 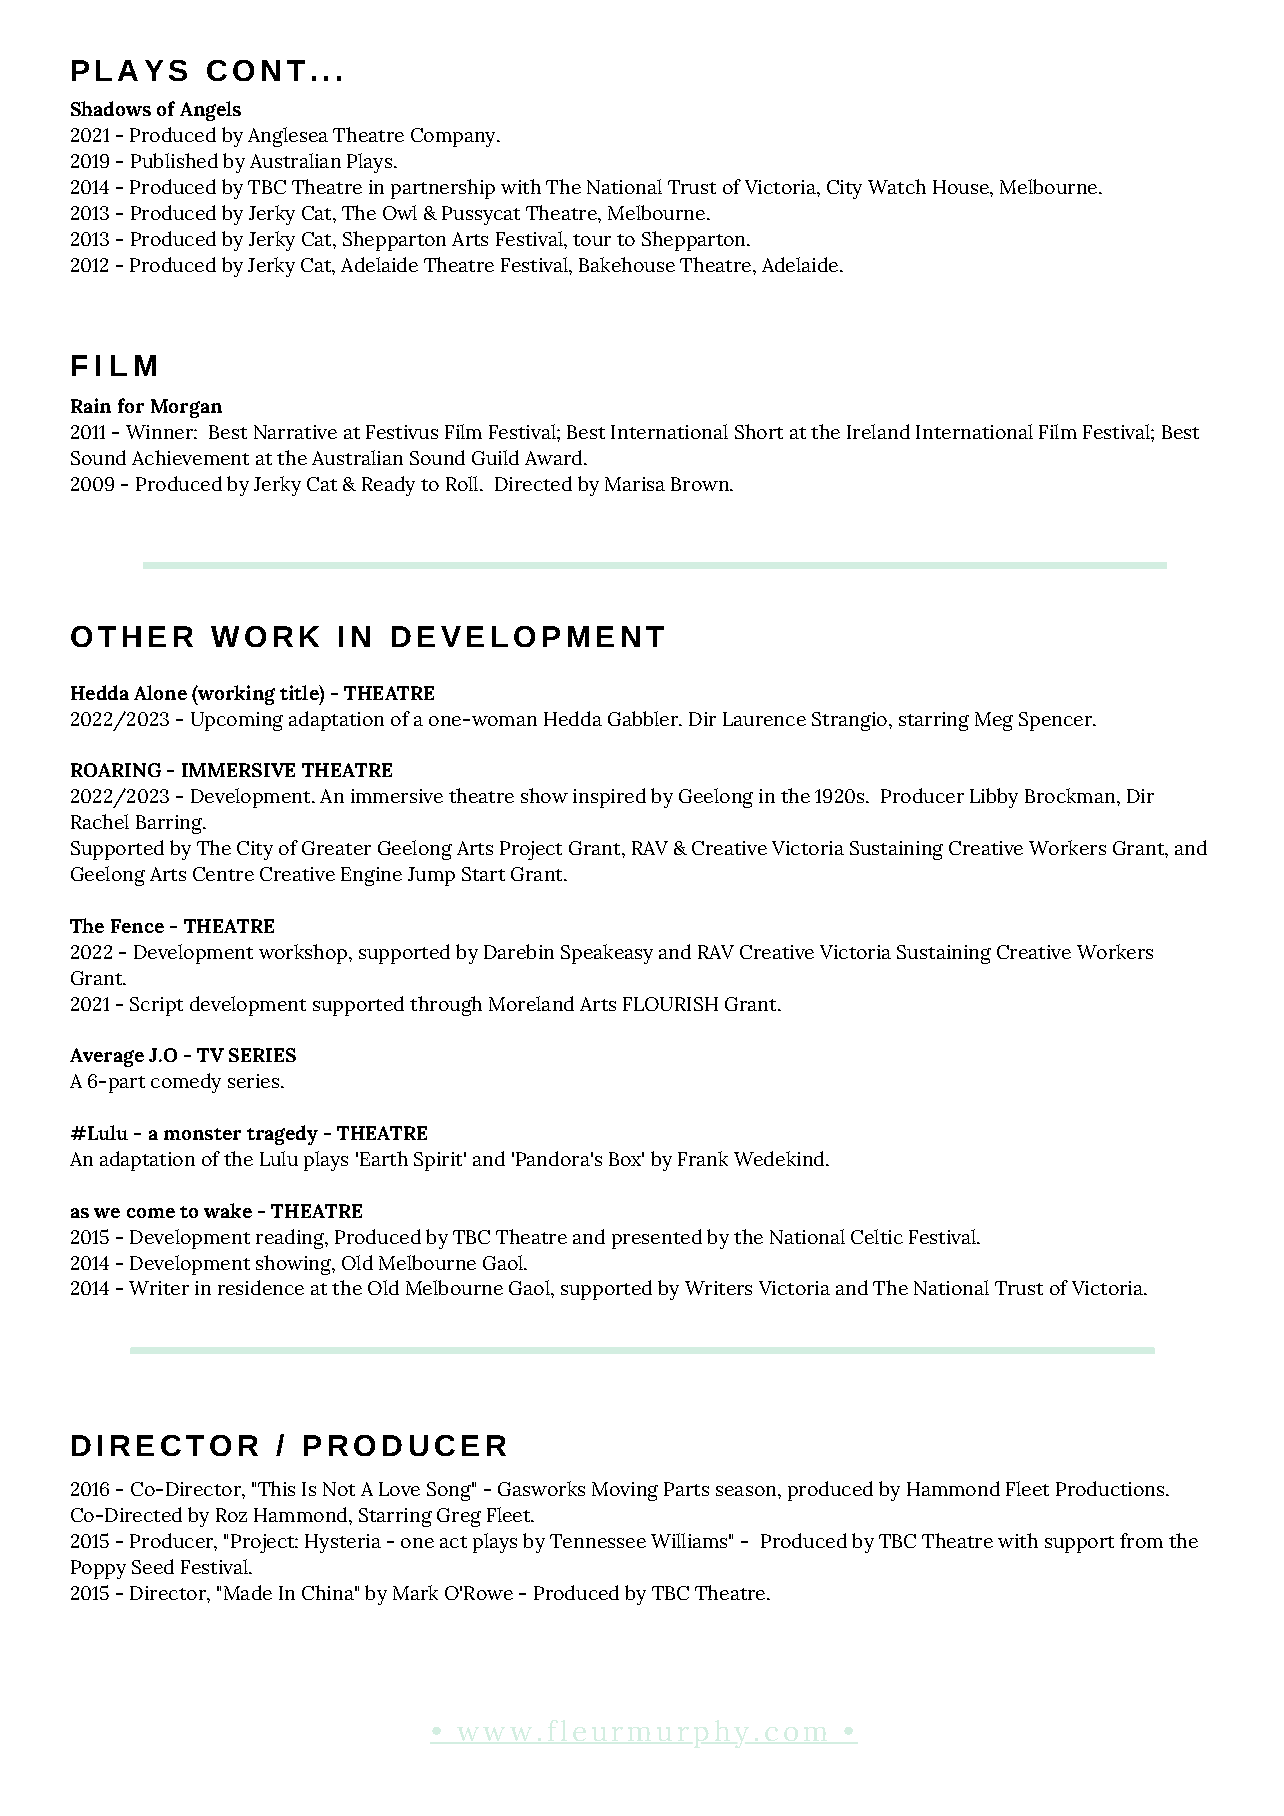 I want to click on Tennessee, so click(x=598, y=1541).
